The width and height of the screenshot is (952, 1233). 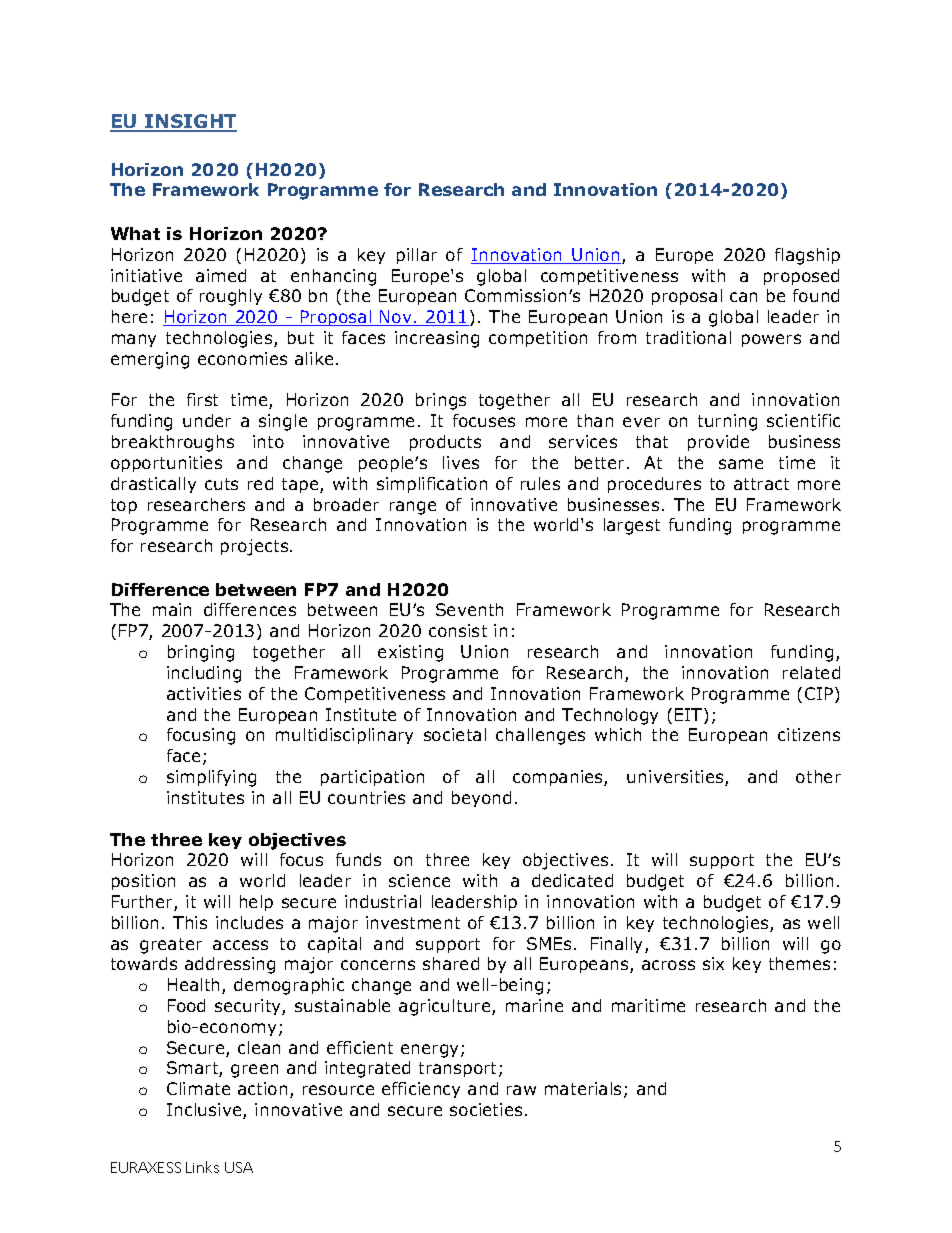 I want to click on Inclusive, so click(x=205, y=1111).
